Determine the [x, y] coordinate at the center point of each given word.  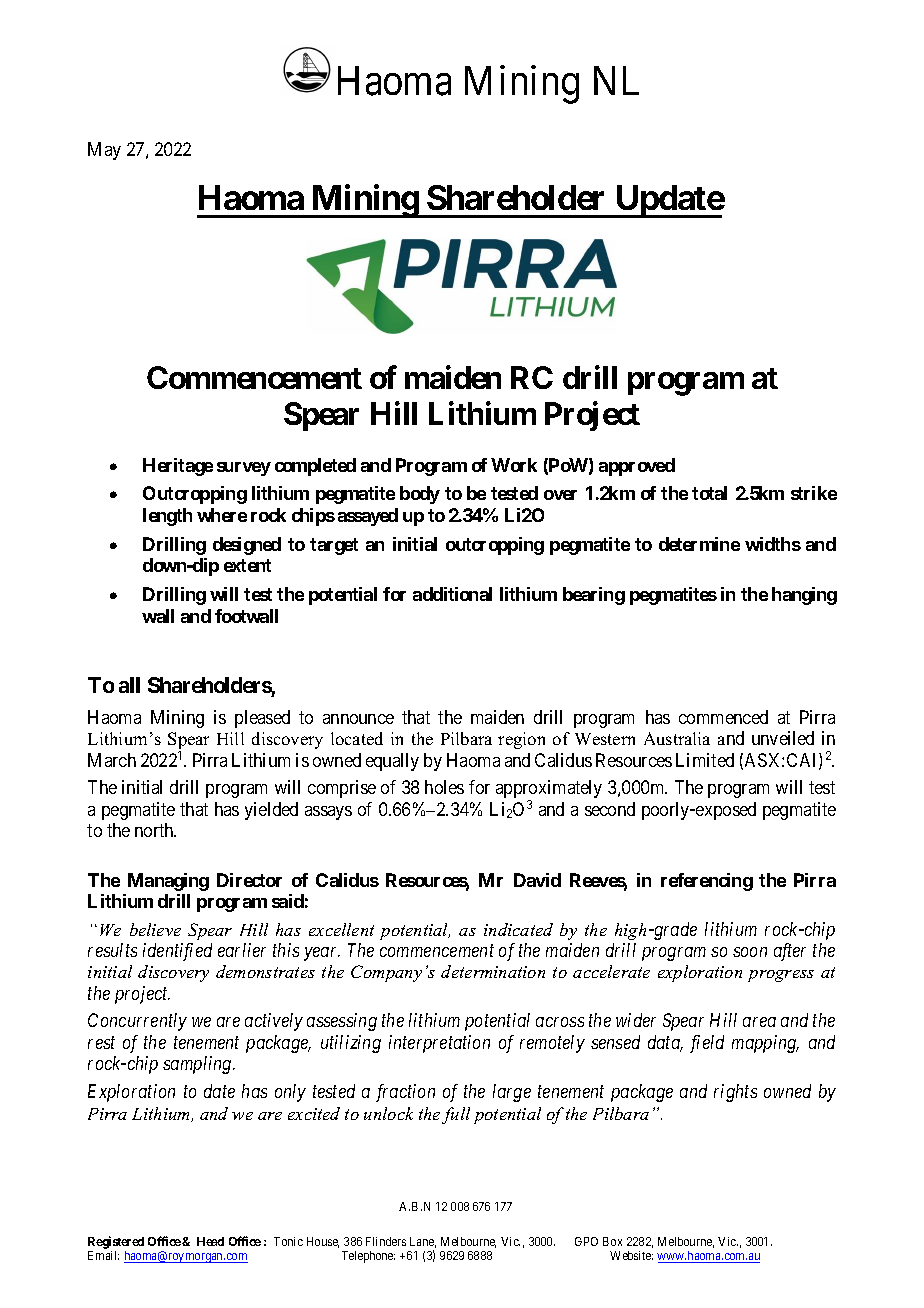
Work [514, 465]
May [104, 151]
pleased [262, 719]
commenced [723, 717]
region [521, 740]
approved [637, 467]
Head [210, 1241]
